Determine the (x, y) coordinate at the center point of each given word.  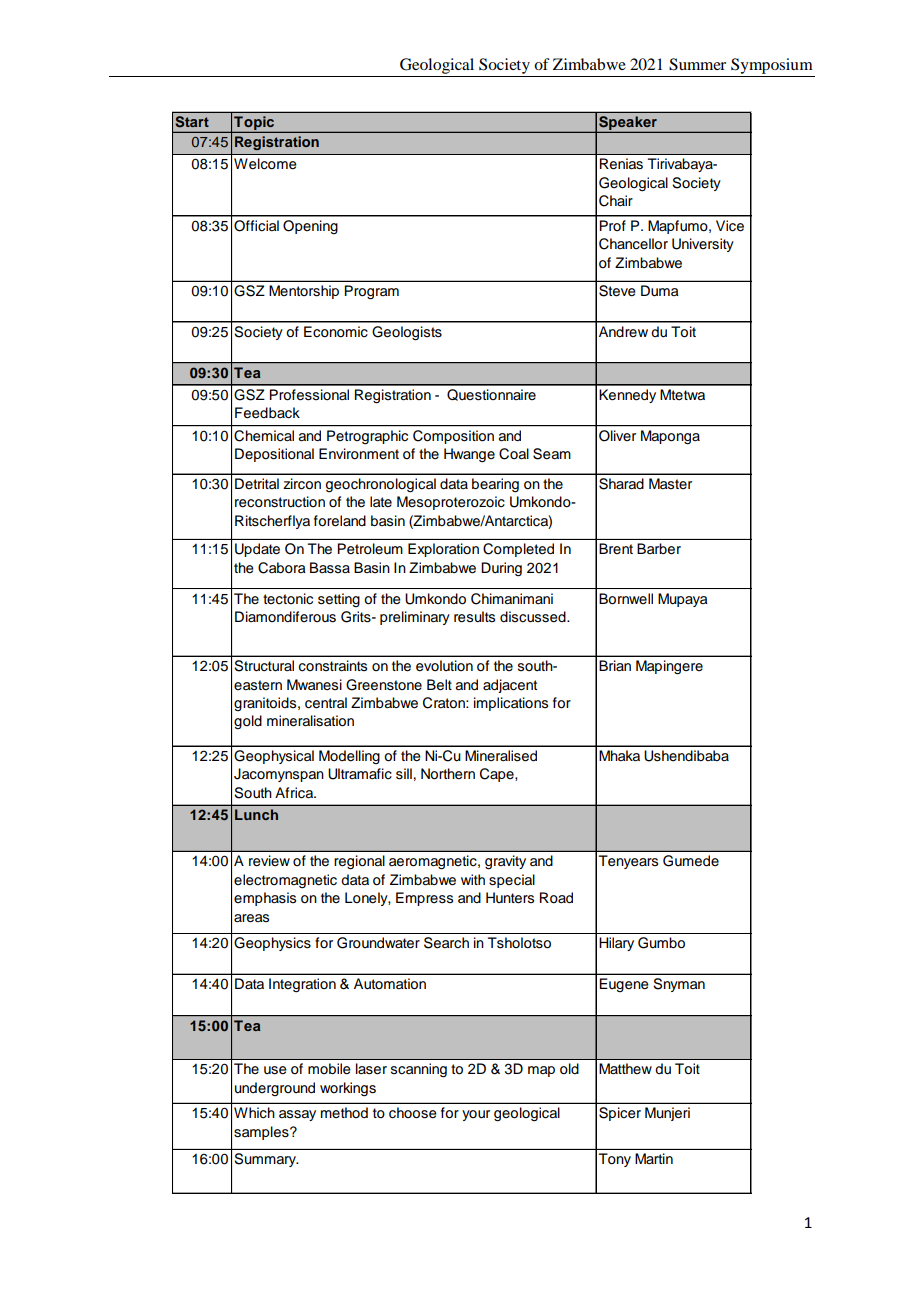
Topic (254, 124)
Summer (697, 64)
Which (254, 1113)
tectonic (288, 599)
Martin (654, 1158)
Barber (659, 549)
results (474, 617)
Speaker (628, 124)
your (476, 1115)
